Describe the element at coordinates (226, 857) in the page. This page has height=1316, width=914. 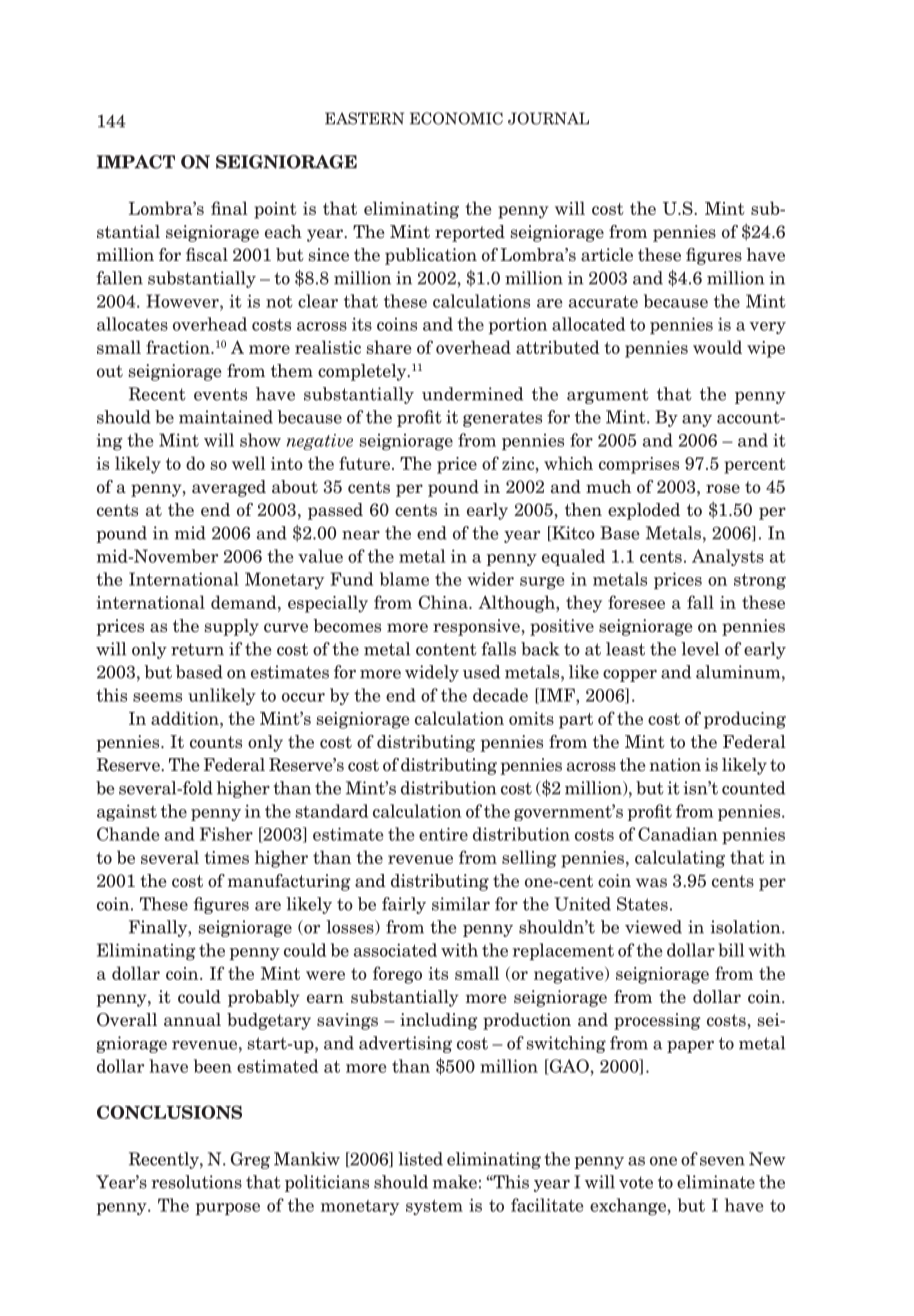
I see `times` at that location.
